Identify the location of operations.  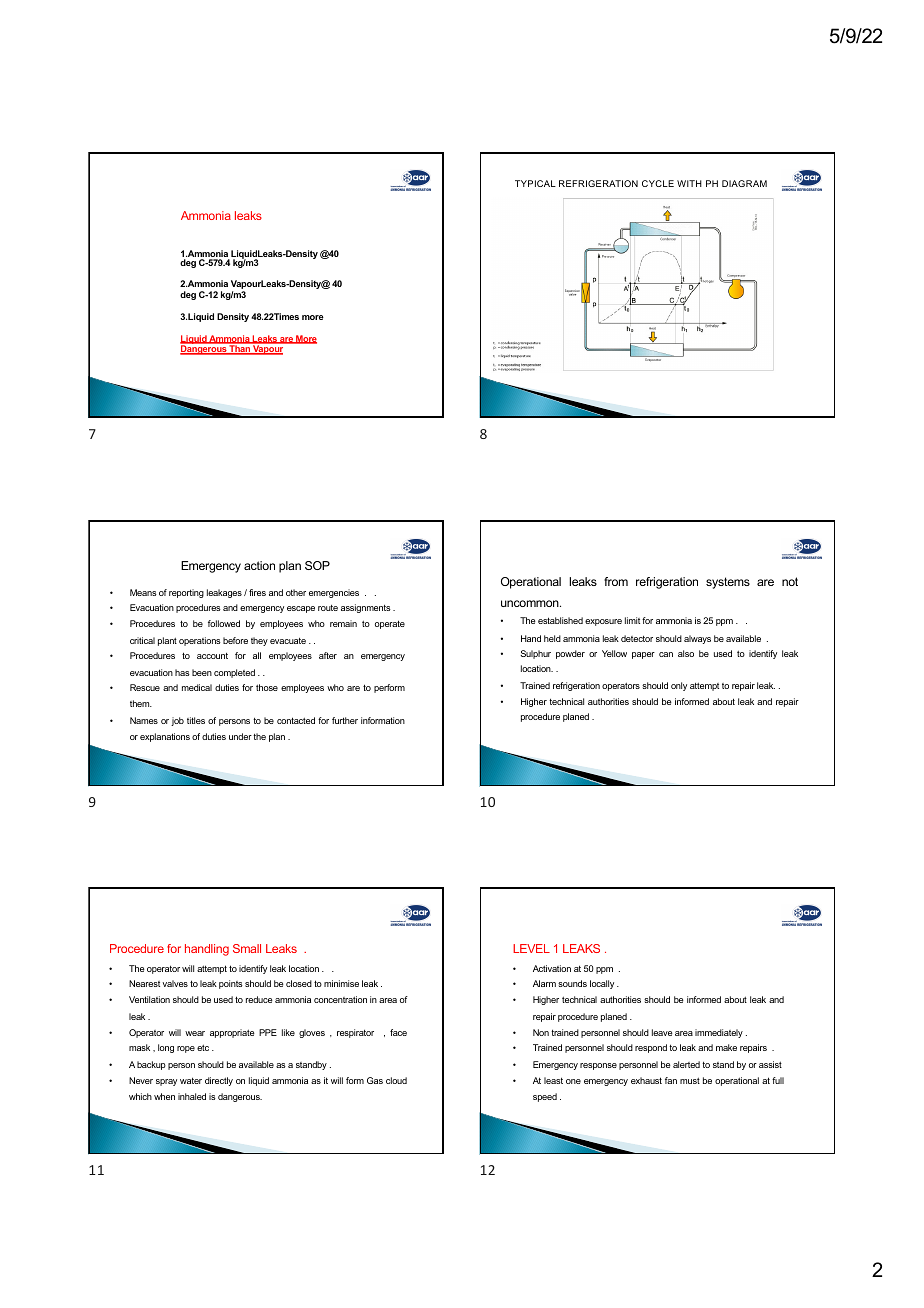
(200, 641).
